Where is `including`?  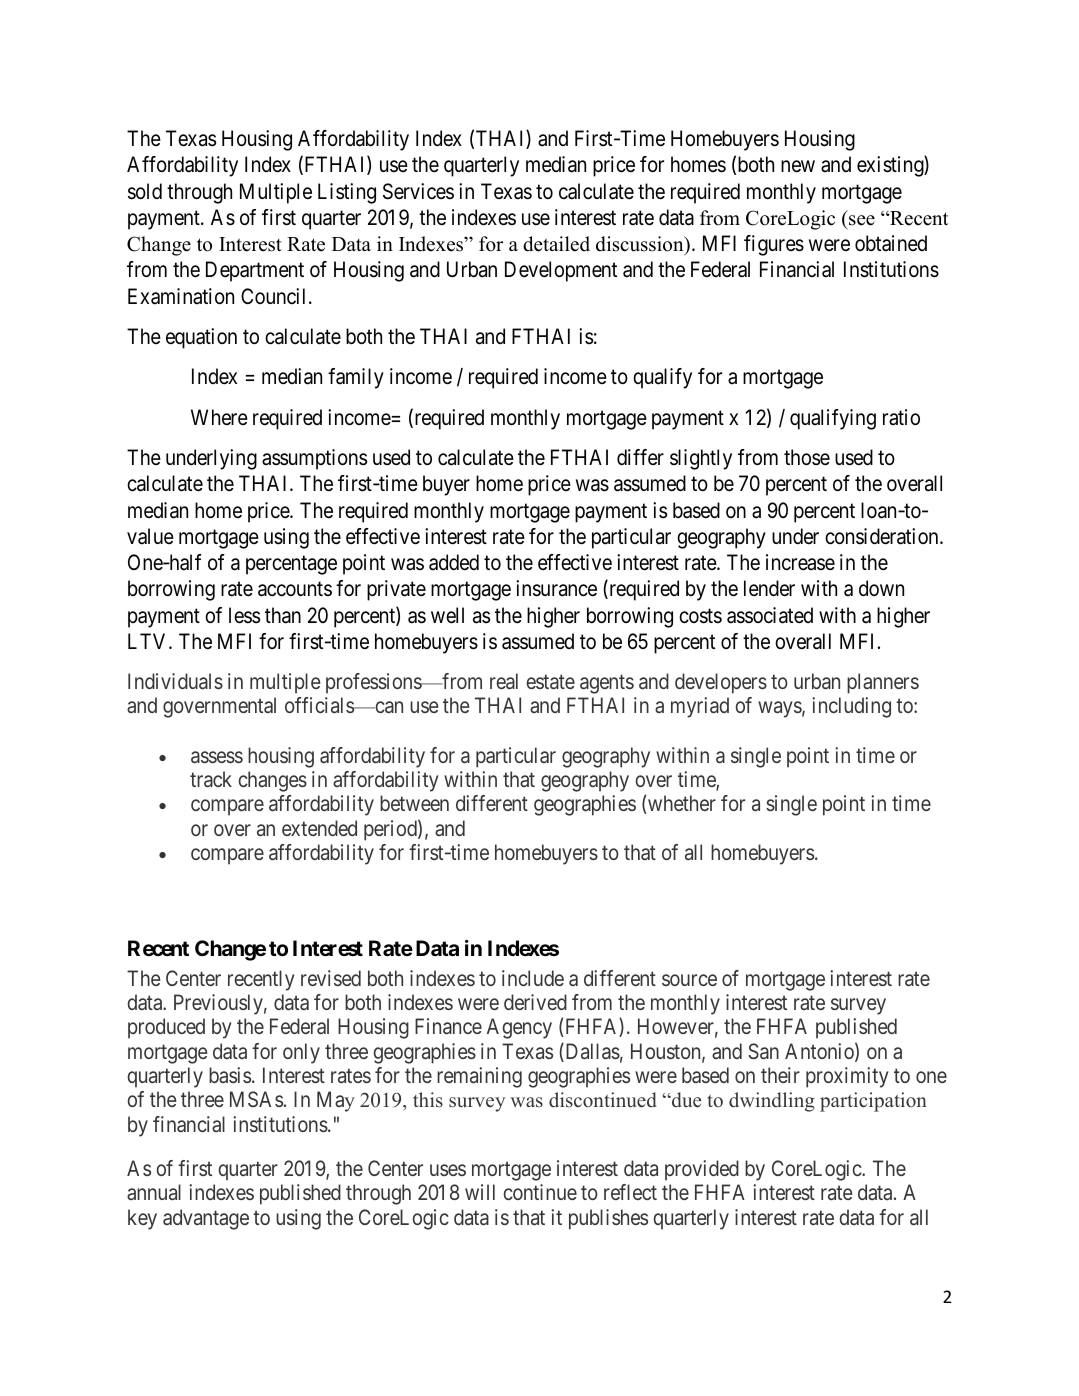
including is located at coordinates (851, 707).
